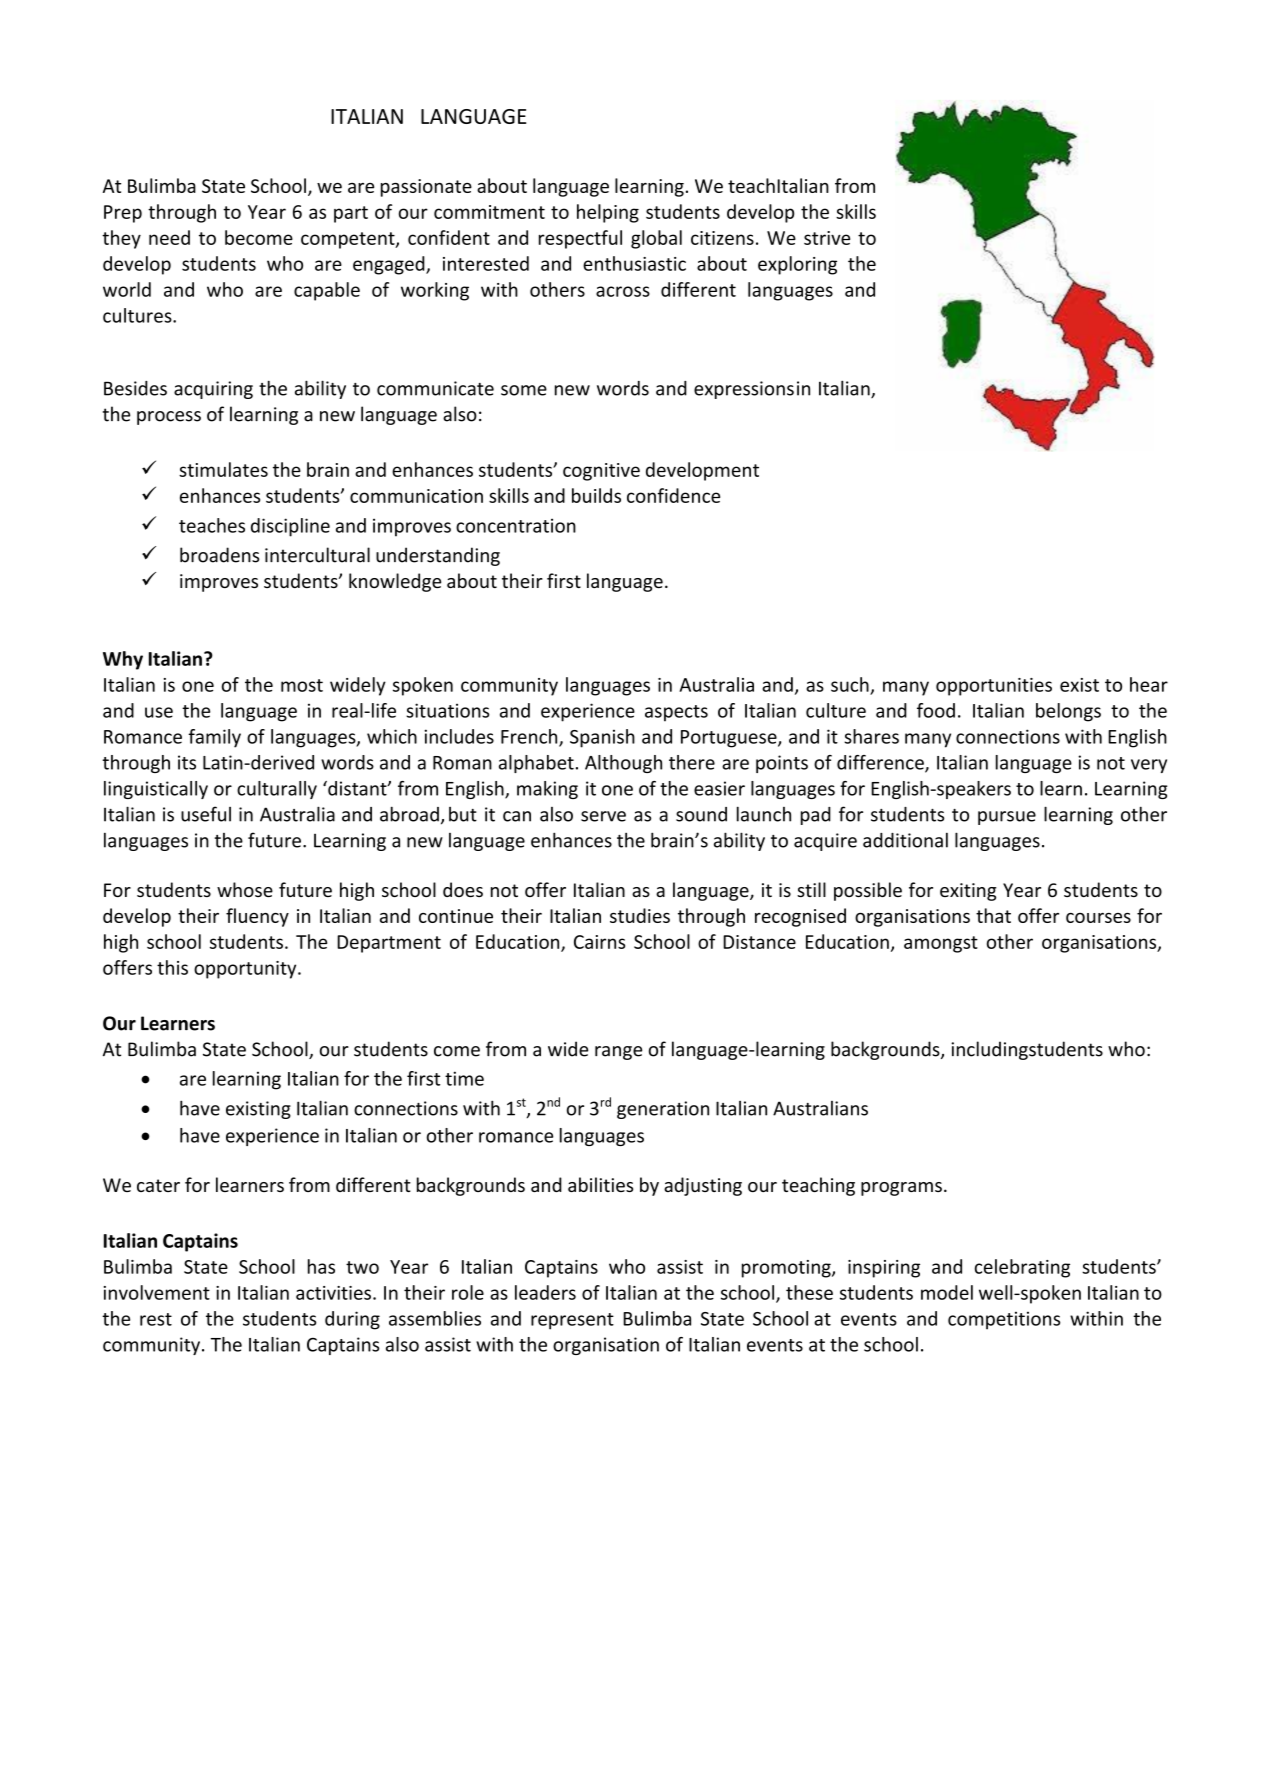 This screenshot has height=1788, width=1264. Describe the element at coordinates (623, 764) in the screenshot. I see `Although` at that location.
